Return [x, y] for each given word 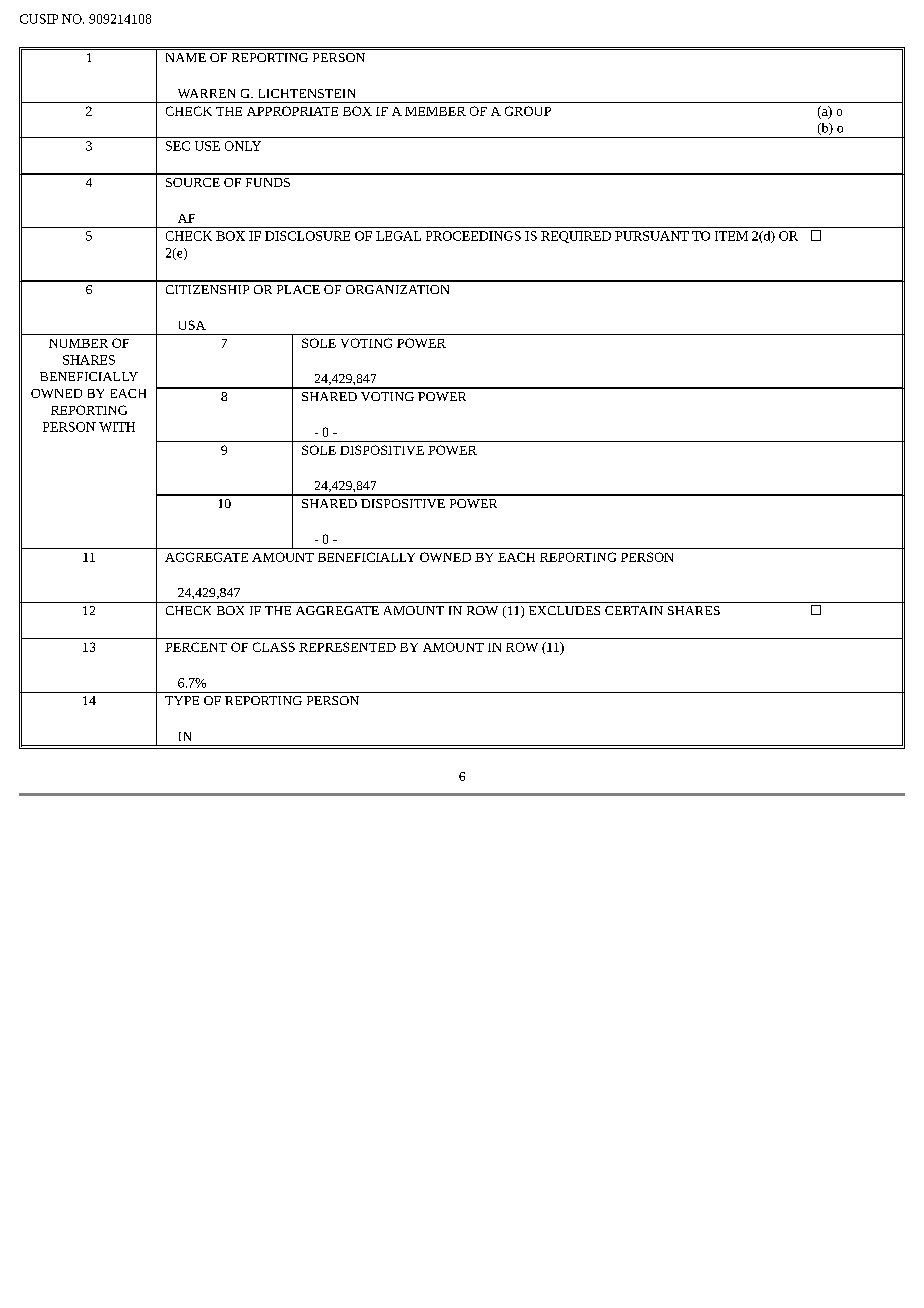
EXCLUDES [564, 610]
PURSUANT [652, 236]
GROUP [528, 111]
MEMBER [435, 111]
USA [192, 325]
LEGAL [398, 236]
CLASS [274, 647]
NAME [186, 57]
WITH [117, 427]
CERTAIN [634, 610]
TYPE [182, 700]
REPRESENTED [347, 647]
